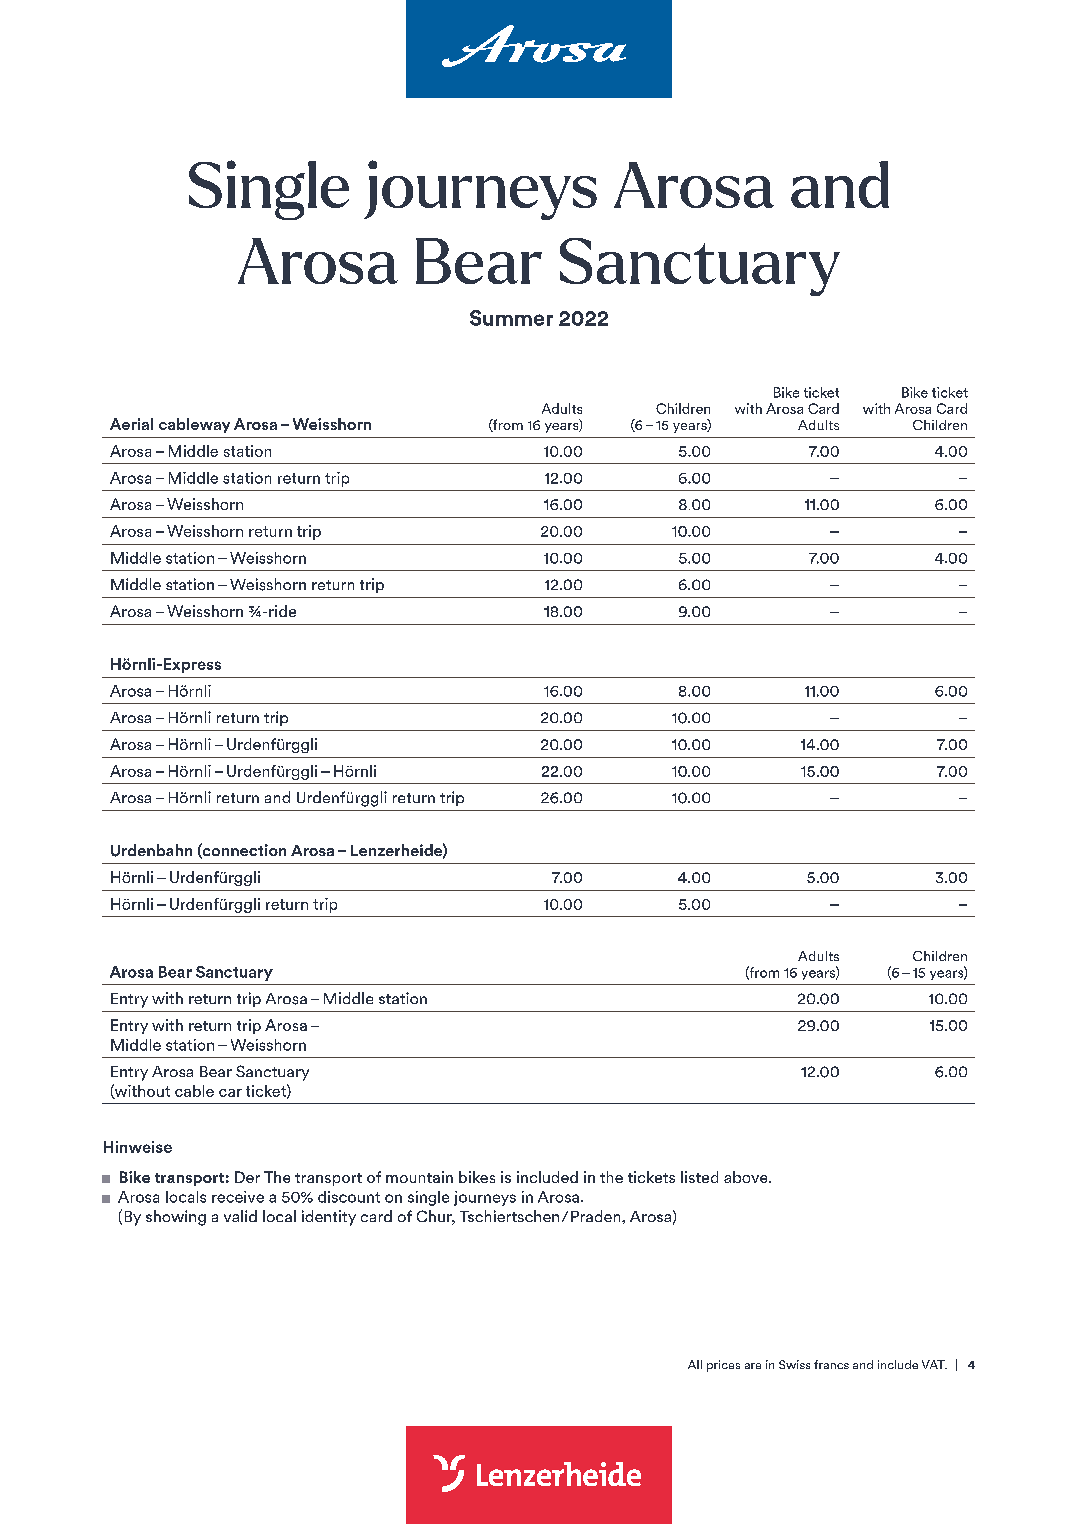 This screenshot has width=1078, height=1524. What do you see at coordinates (131, 424) in the screenshot?
I see `Aerial` at bounding box center [131, 424].
